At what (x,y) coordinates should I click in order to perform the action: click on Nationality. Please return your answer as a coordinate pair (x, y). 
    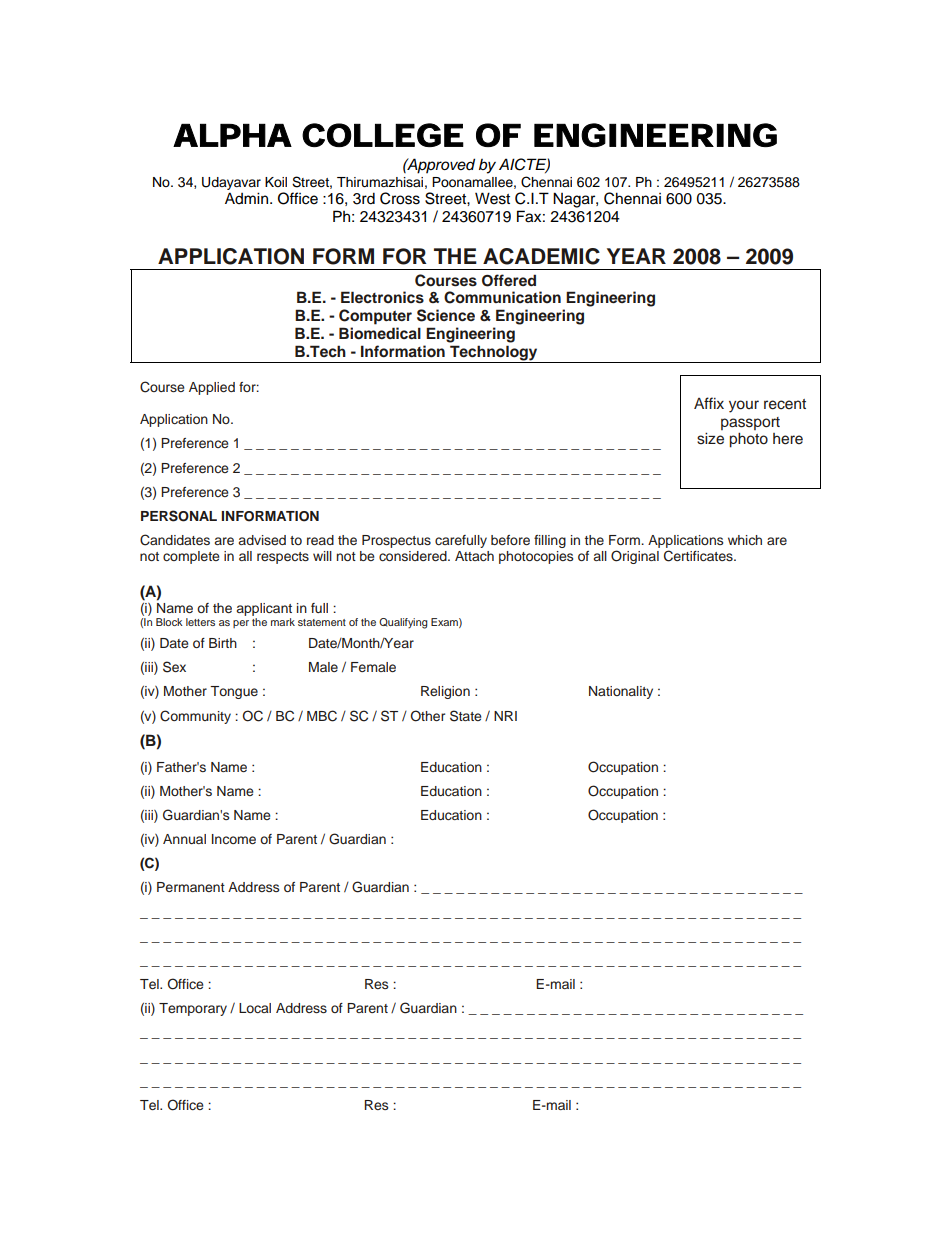
    Looking at the image, I should click on (621, 692).
